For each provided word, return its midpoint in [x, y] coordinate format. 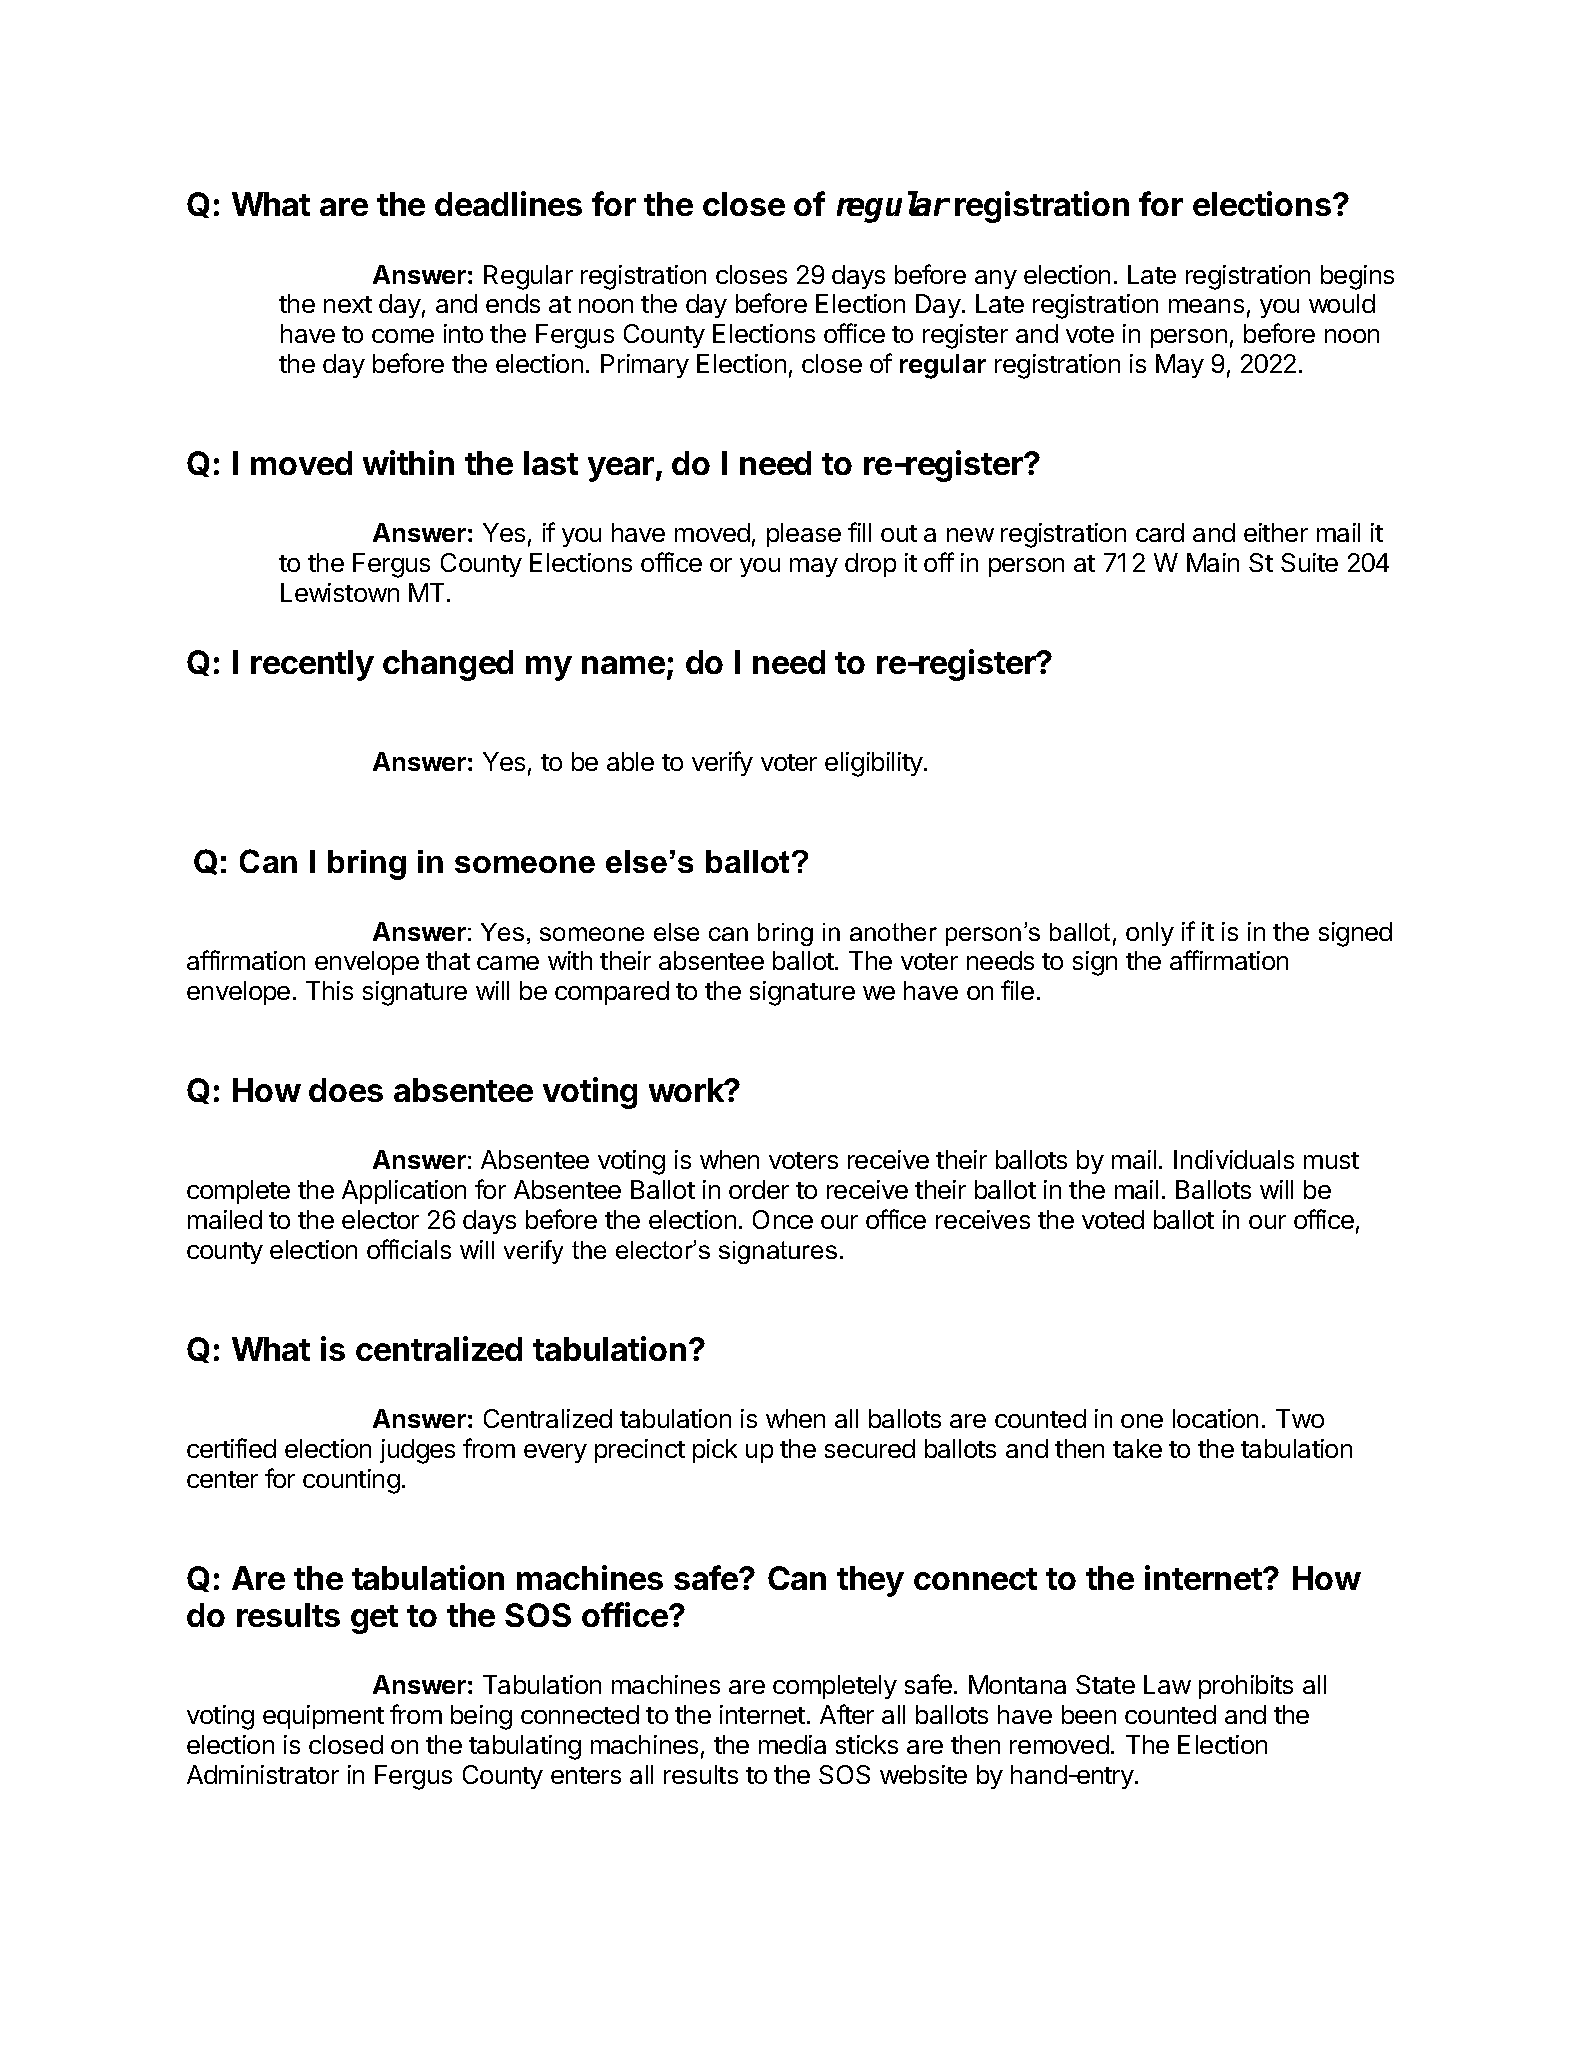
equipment [323, 1717]
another [893, 932]
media [792, 1744]
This [329, 990]
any [996, 279]
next [348, 304]
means [1206, 306]
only [1150, 934]
